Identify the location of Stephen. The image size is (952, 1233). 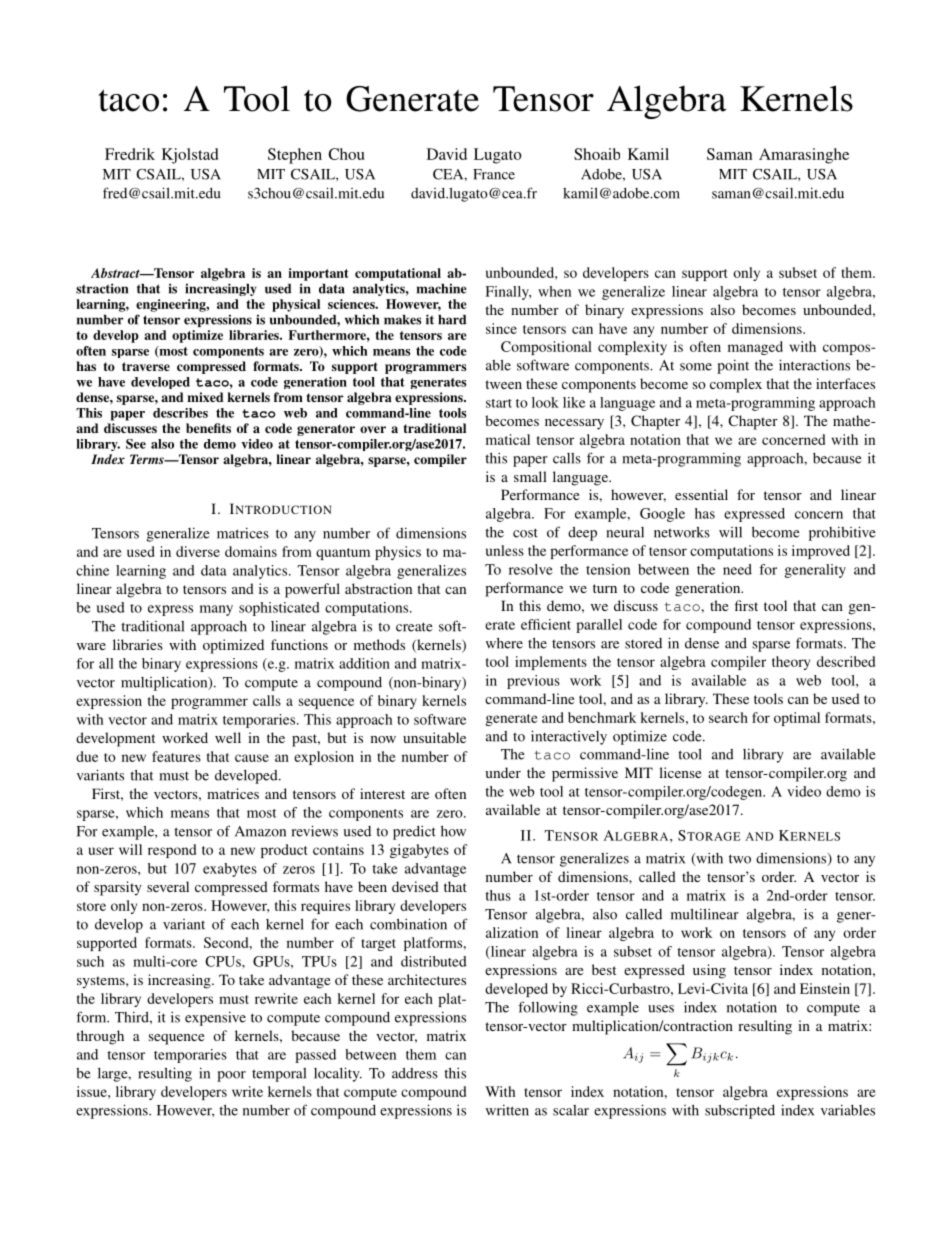
(295, 156).
